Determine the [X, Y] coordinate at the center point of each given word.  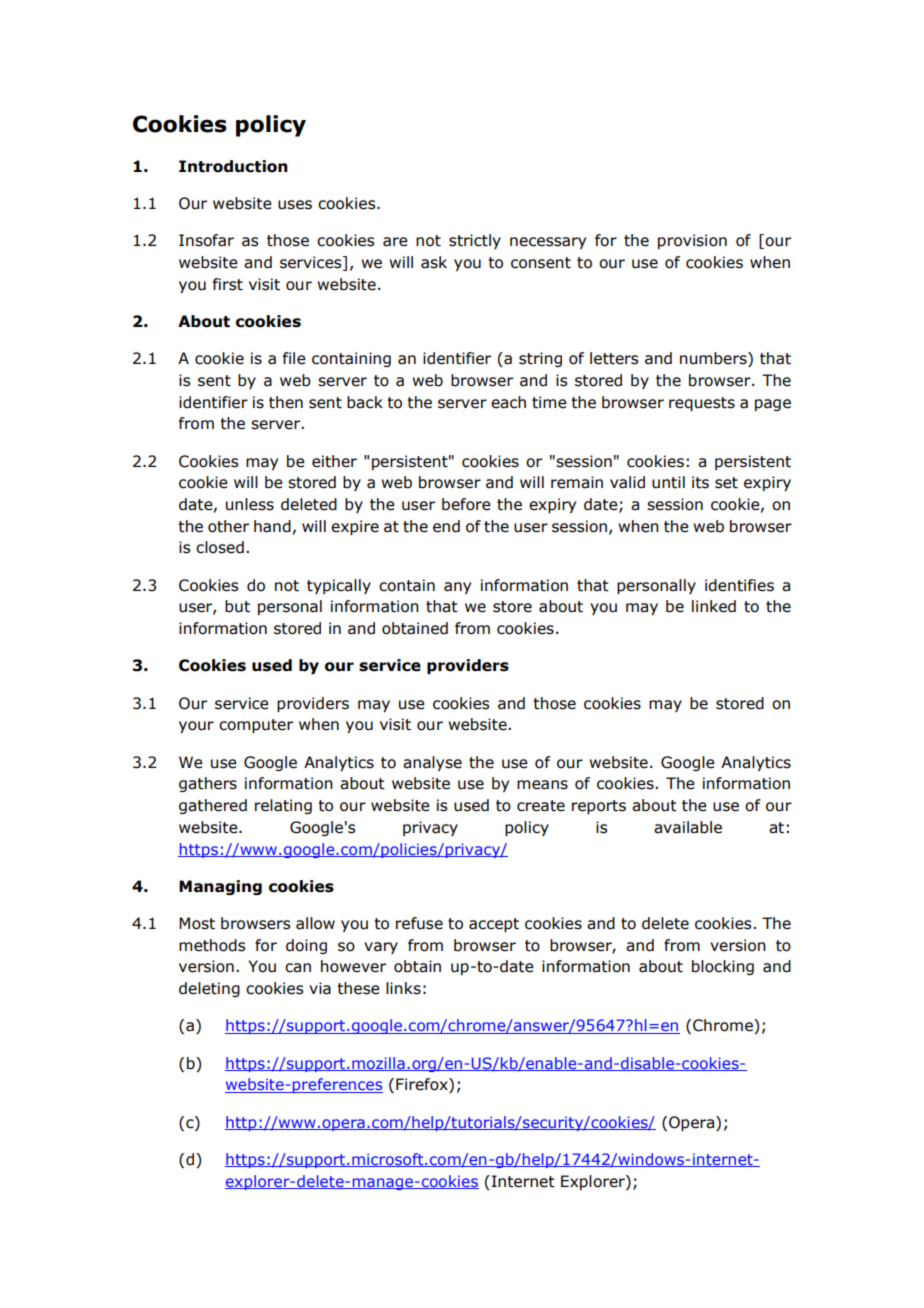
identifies [739, 585]
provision [692, 241]
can [298, 968]
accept [494, 925]
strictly [475, 241]
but [237, 606]
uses [295, 205]
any [457, 588]
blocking [723, 967]
